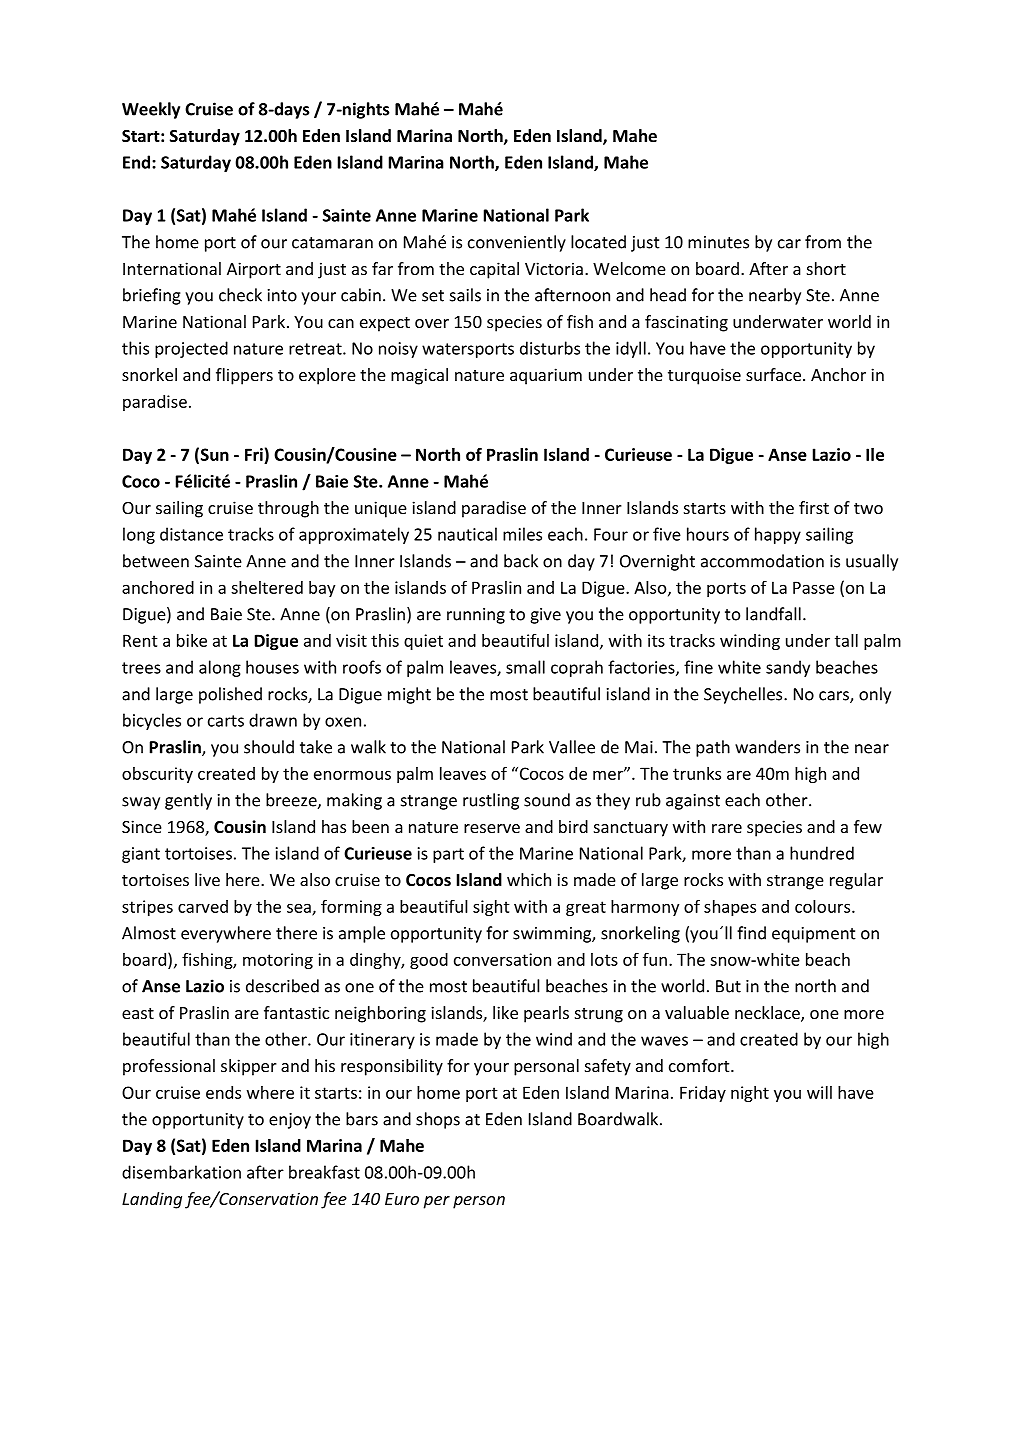  What do you see at coordinates (517, 243) in the screenshot?
I see `conveniently` at bounding box center [517, 243].
